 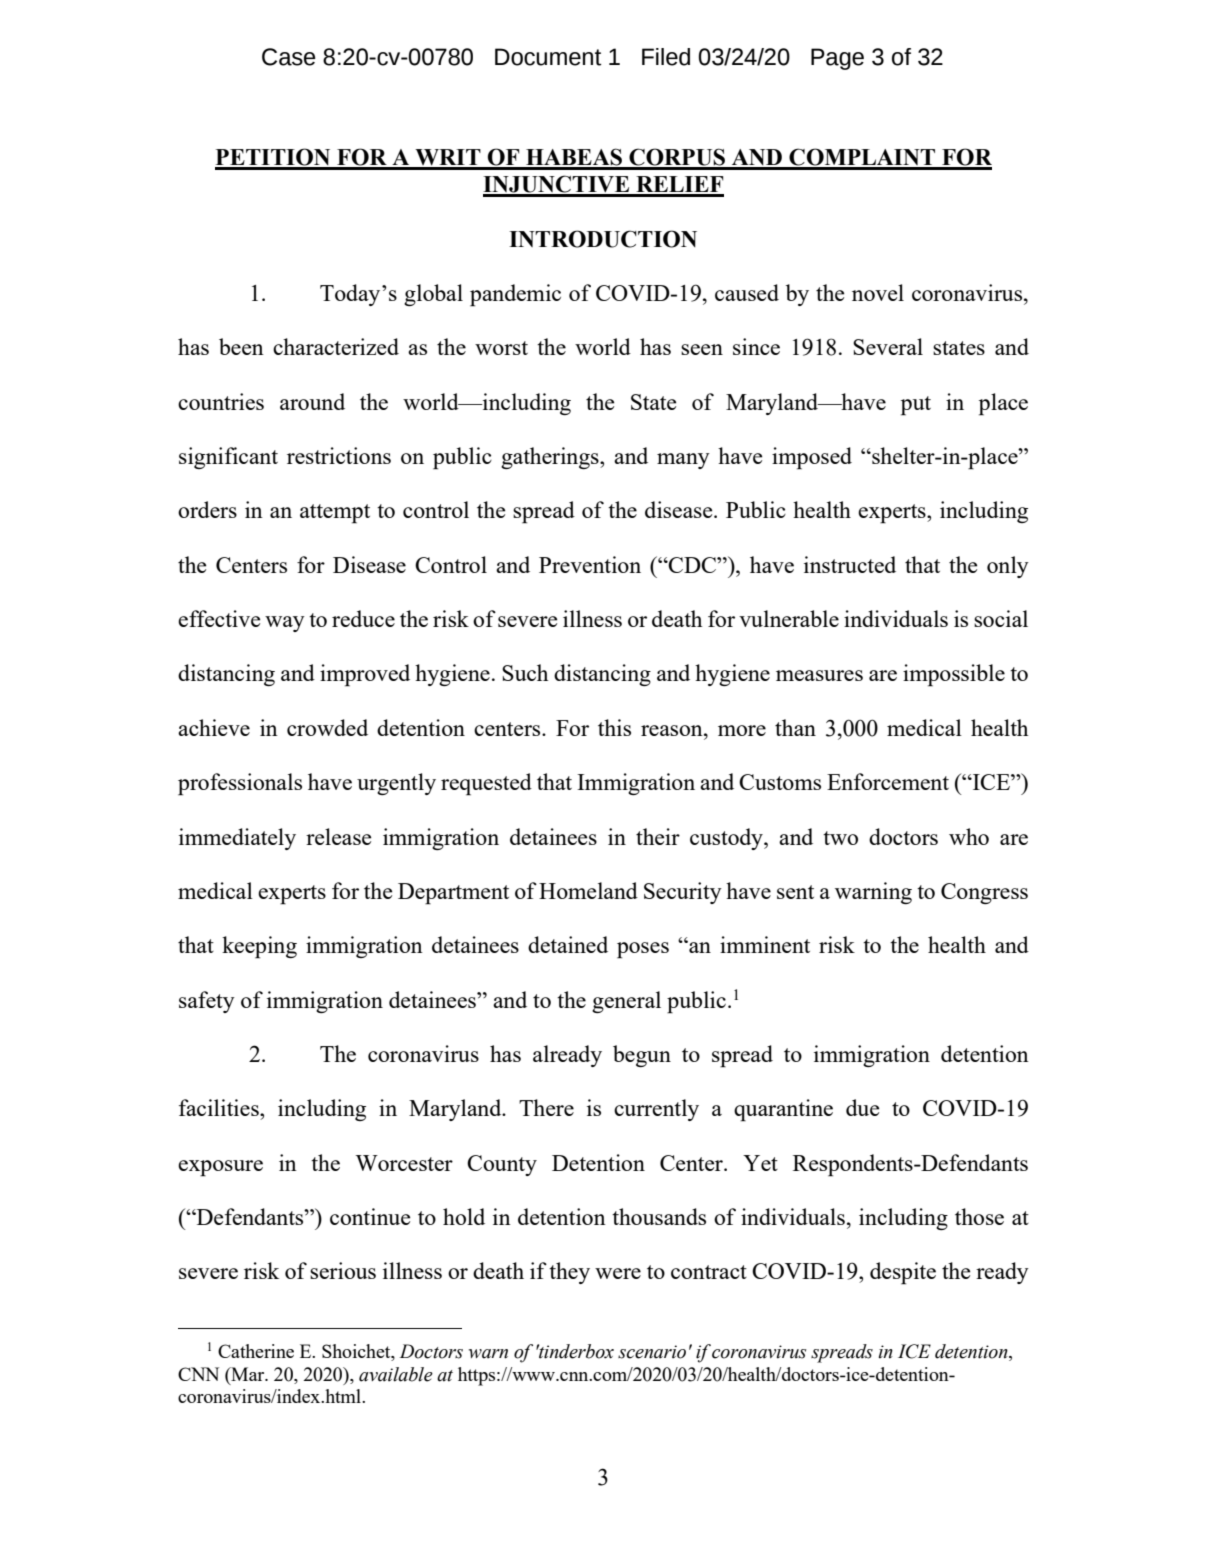 What do you see at coordinates (548, 57) in the document?
I see `Document` at bounding box center [548, 57].
